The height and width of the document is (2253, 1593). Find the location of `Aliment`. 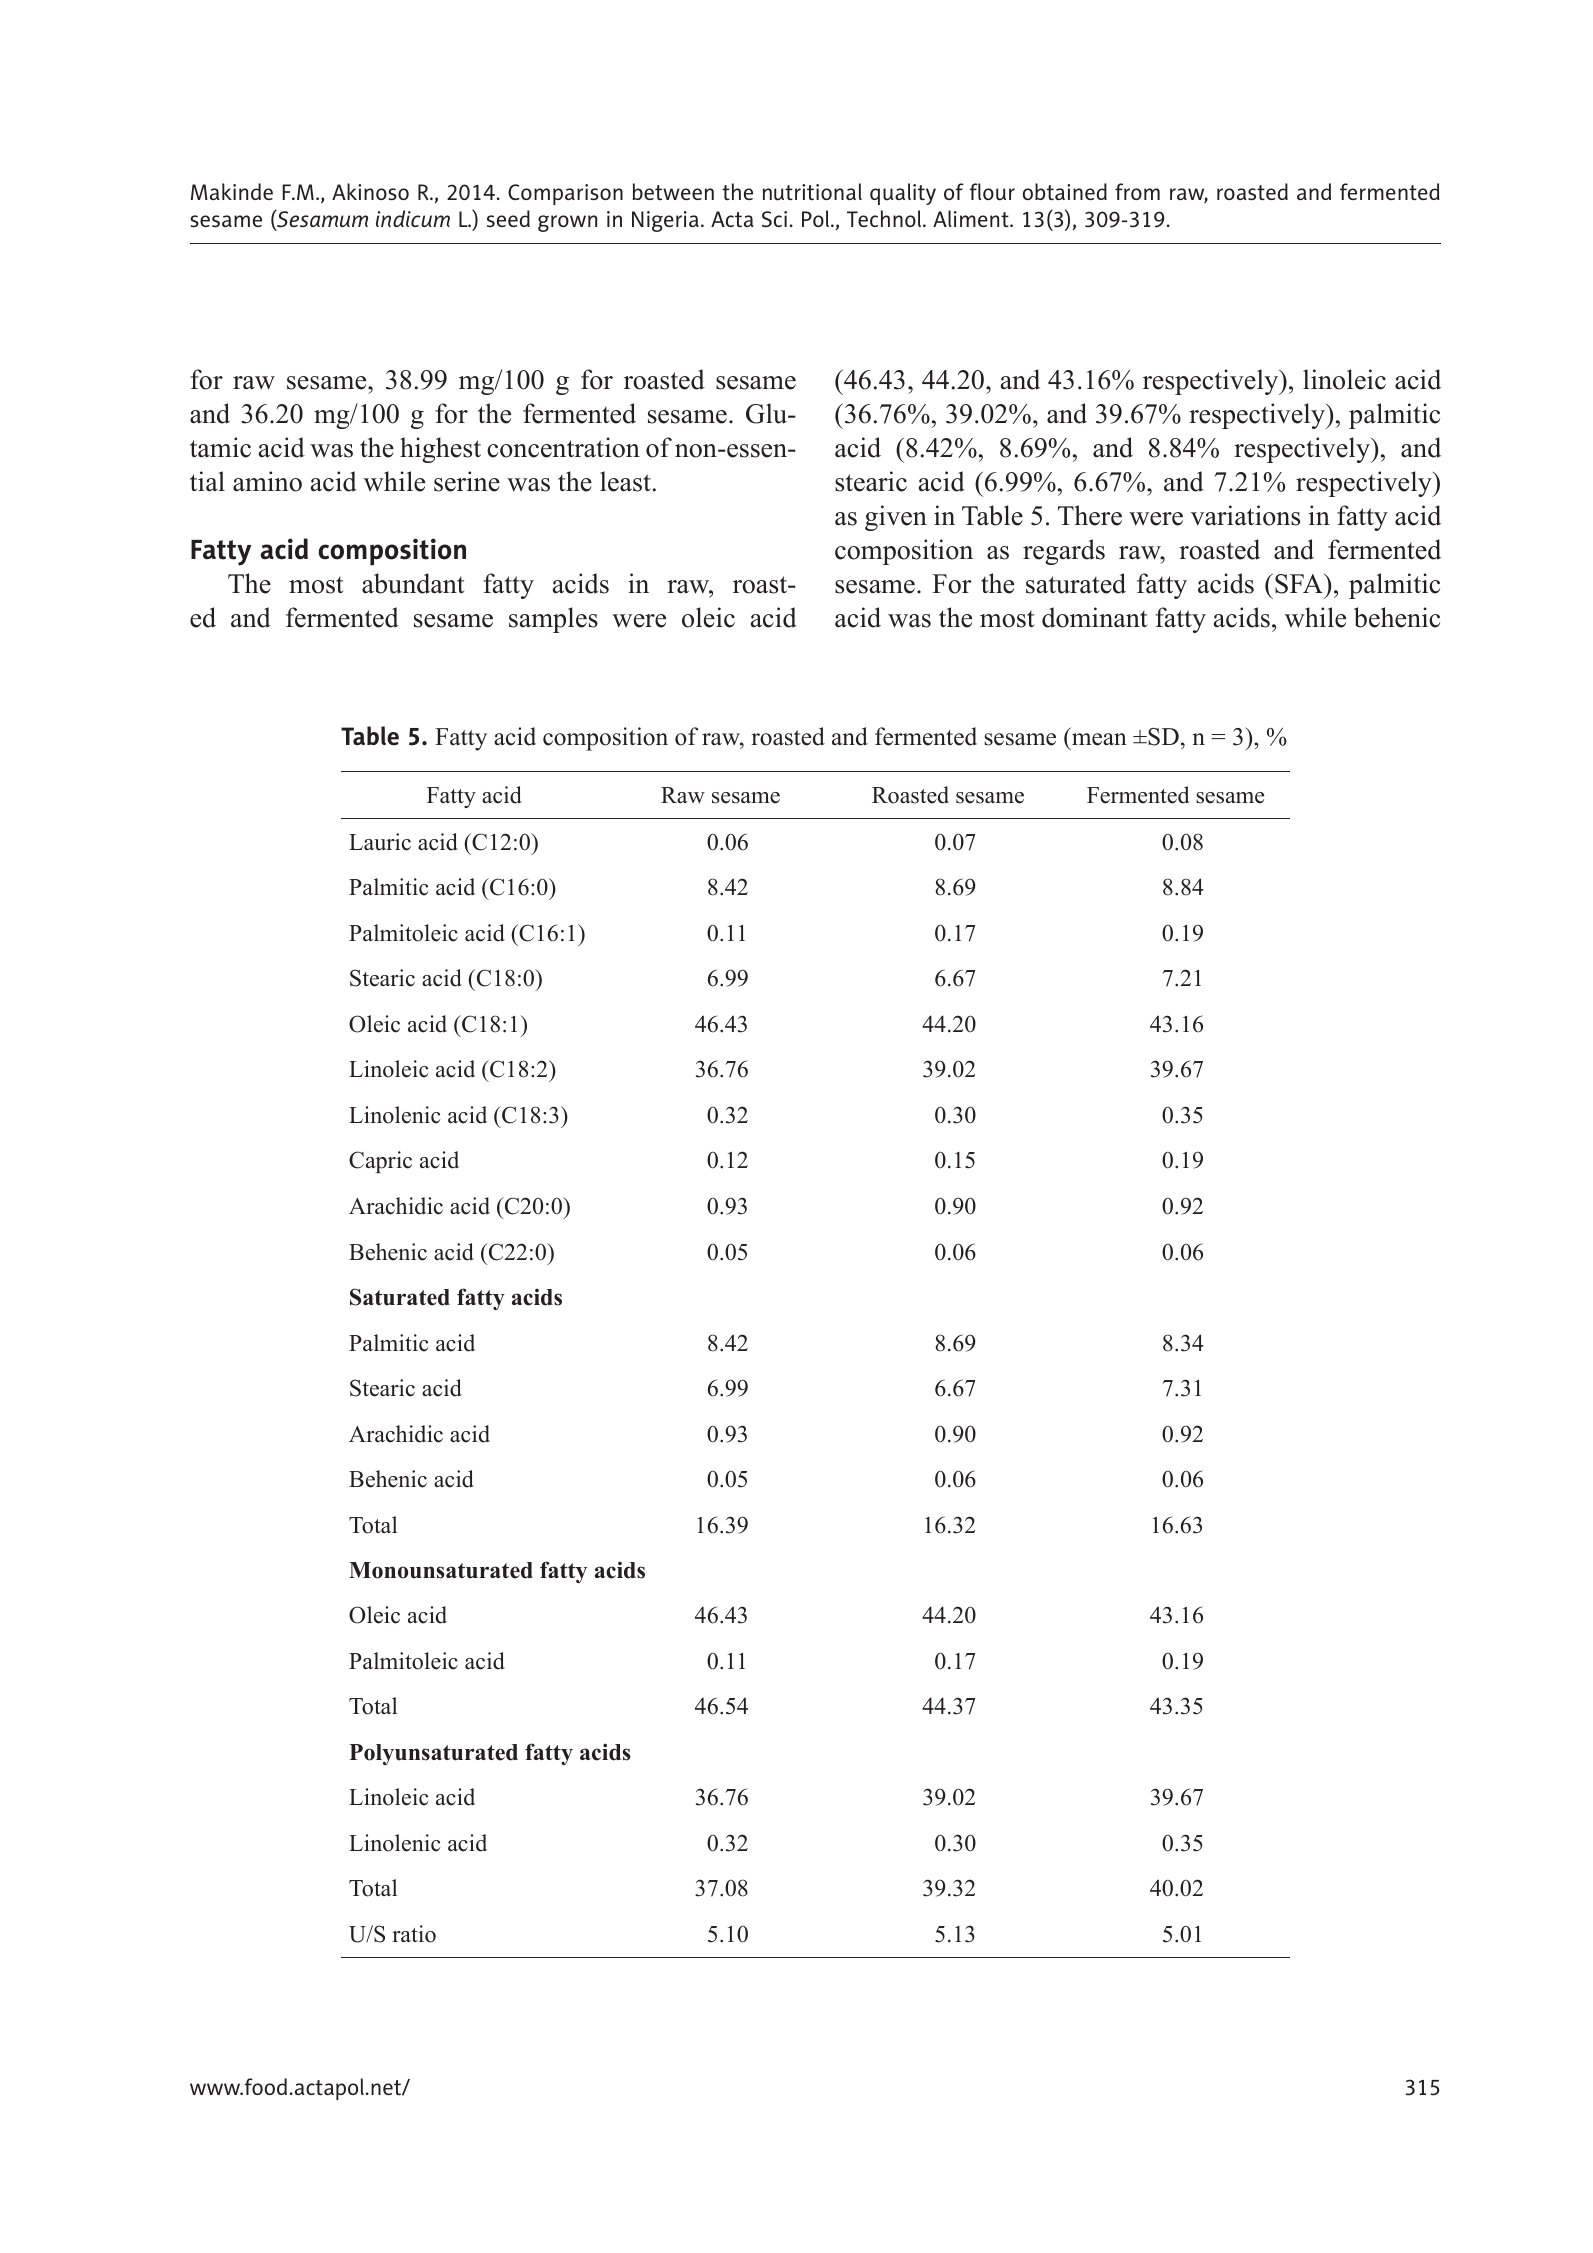

Aliment is located at coordinates (972, 219).
